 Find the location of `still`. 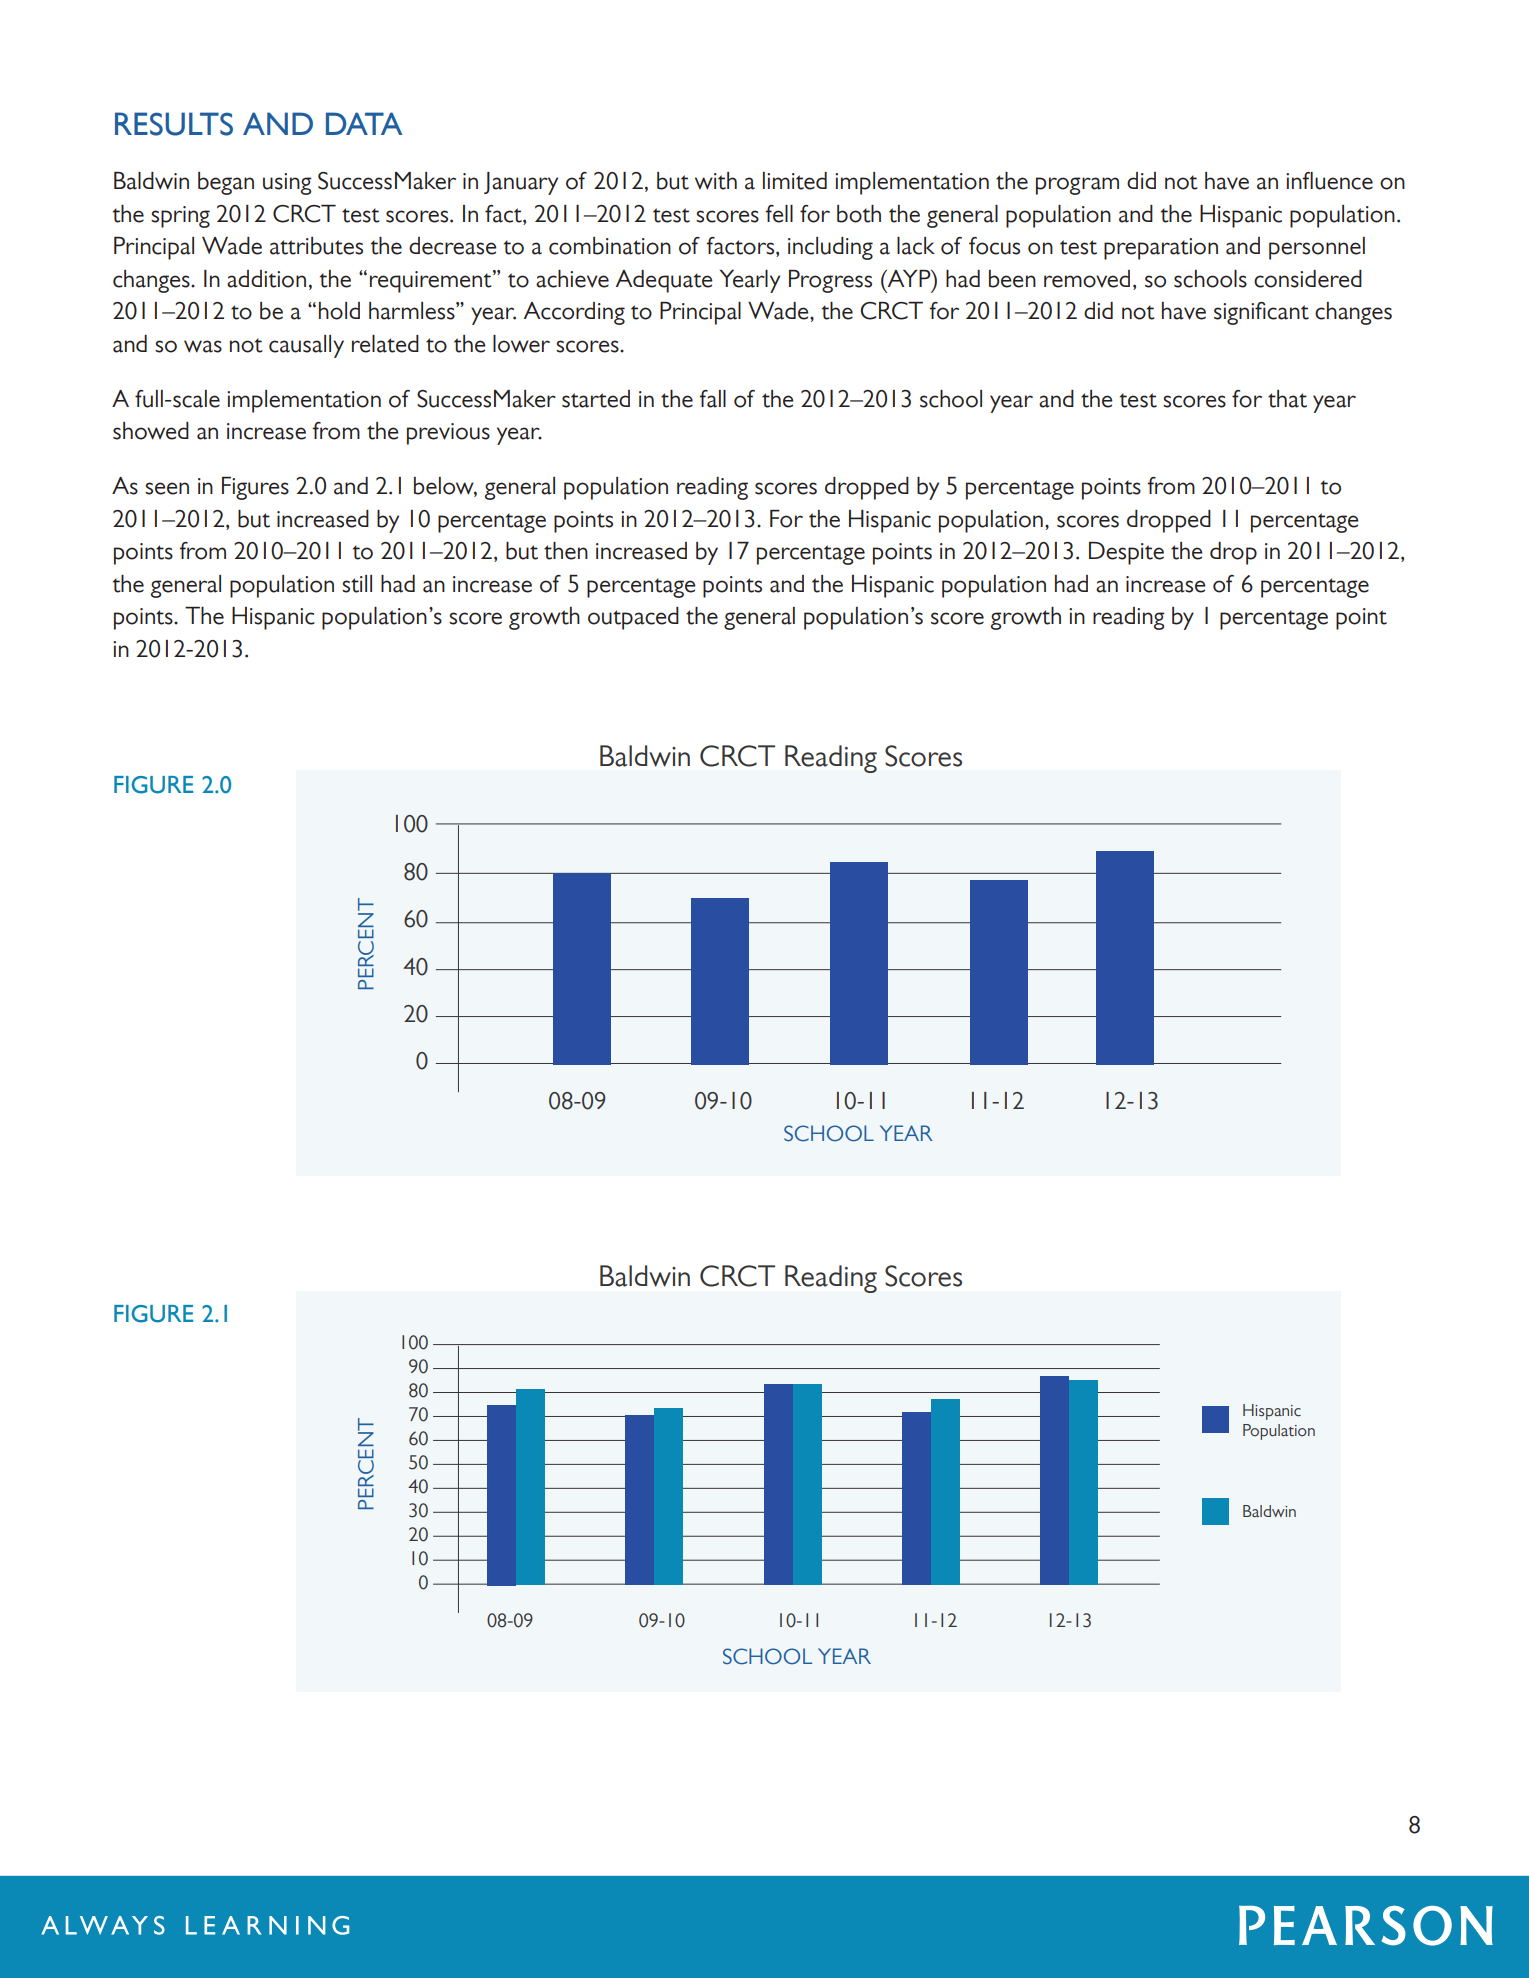

still is located at coordinates (357, 584).
